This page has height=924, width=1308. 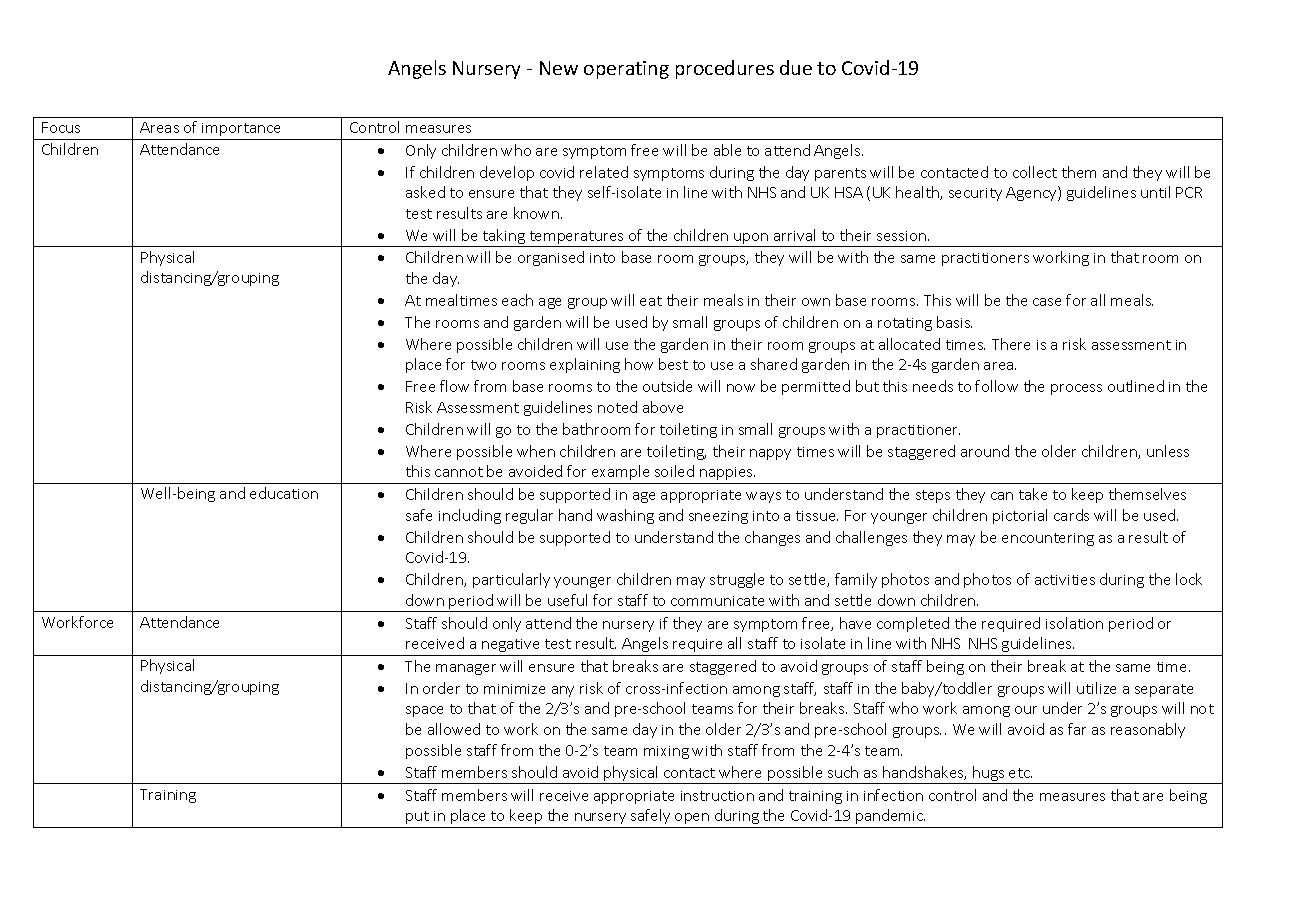 What do you see at coordinates (985, 451) in the page?
I see `around` at bounding box center [985, 451].
